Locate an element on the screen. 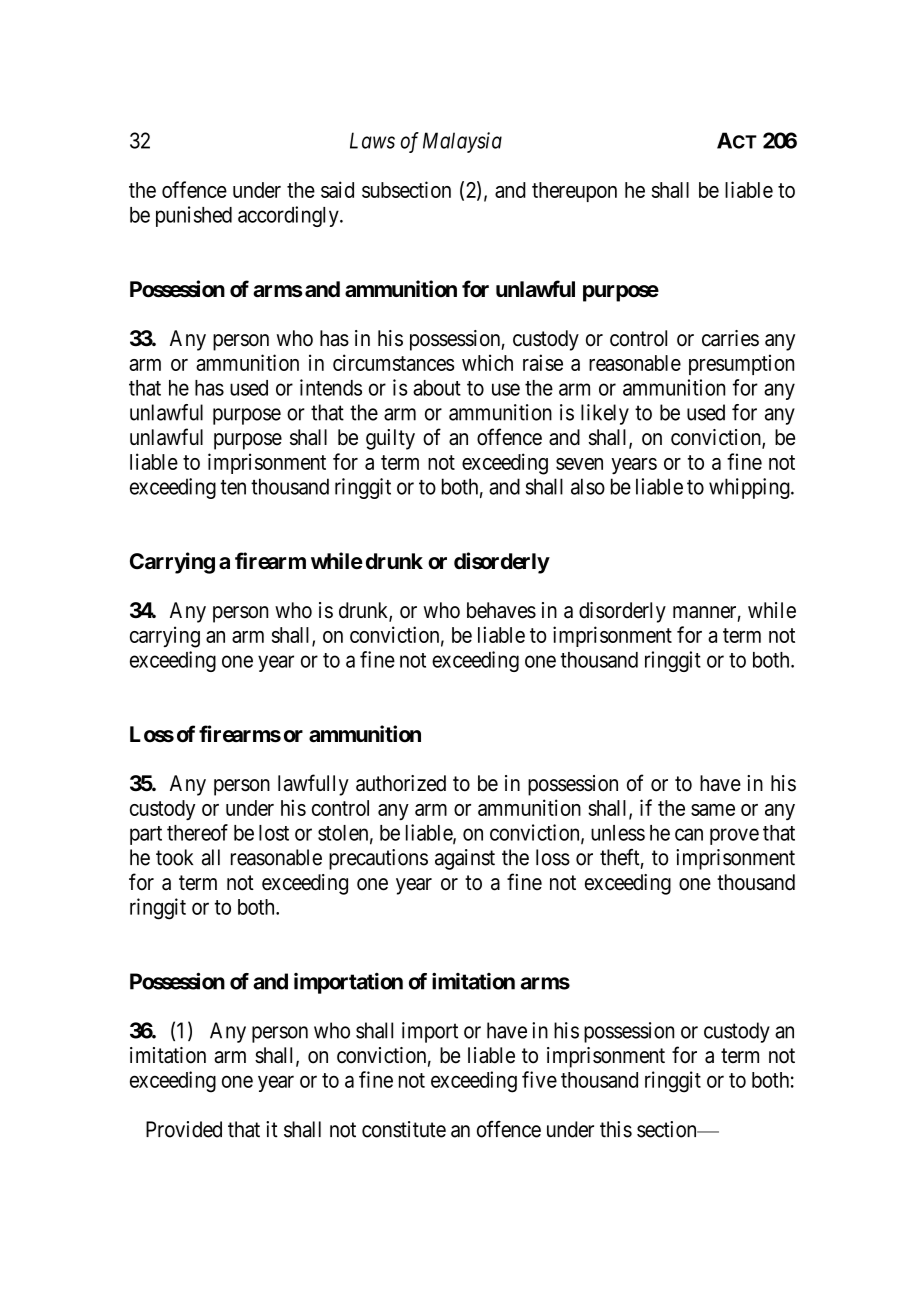 Image resolution: width=924 pixels, height=1305 pixels. lawfully is located at coordinates (313, 785).
